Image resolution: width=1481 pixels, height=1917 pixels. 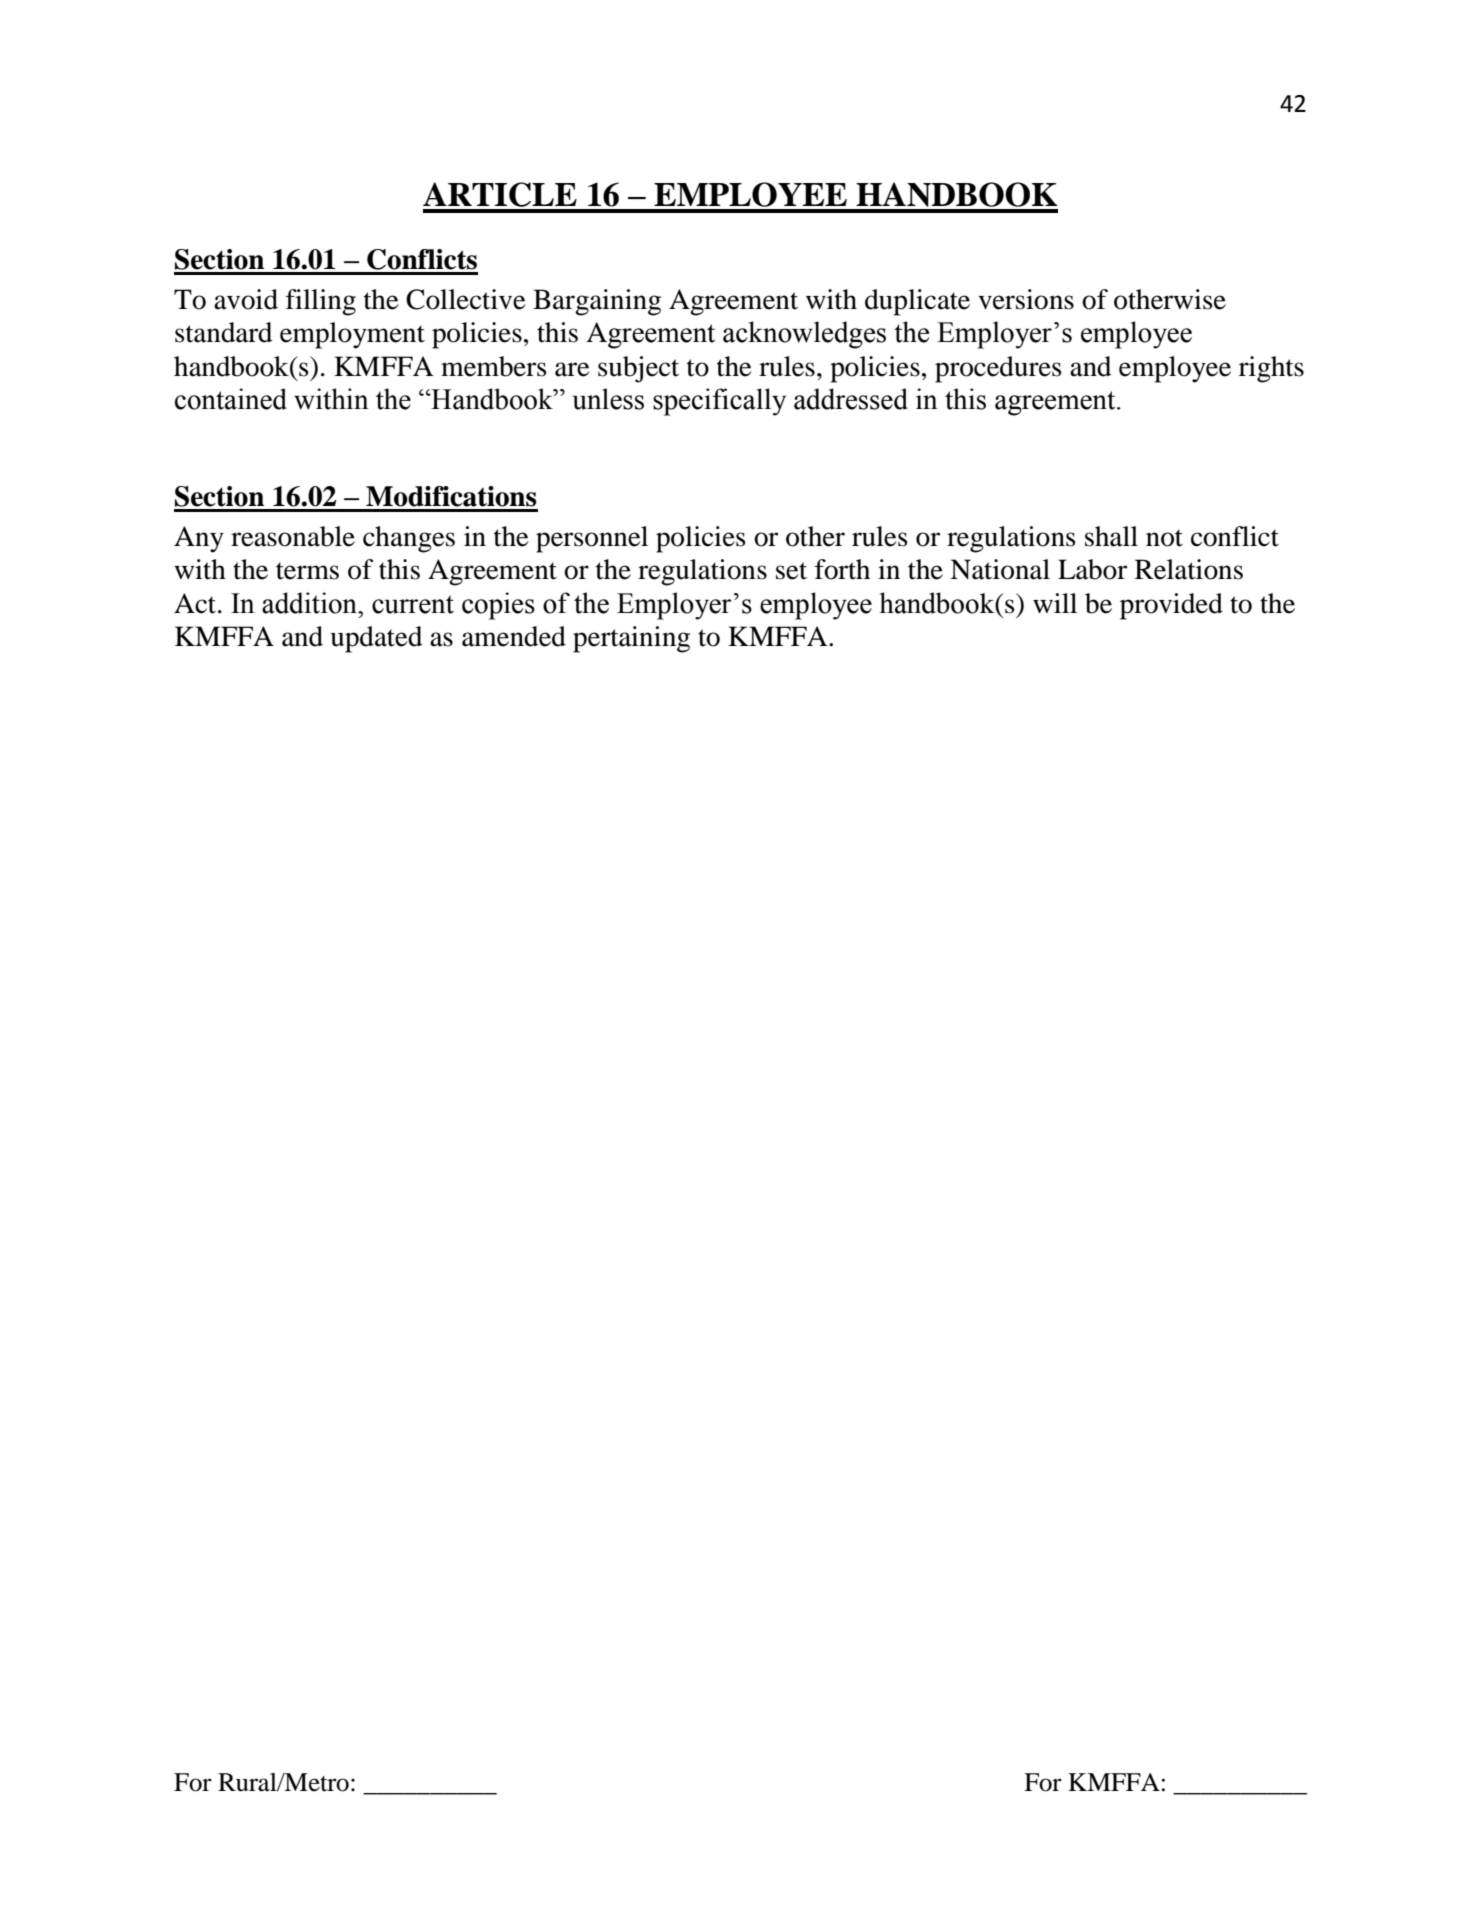 What do you see at coordinates (293, 536) in the image?
I see `reasonable` at bounding box center [293, 536].
